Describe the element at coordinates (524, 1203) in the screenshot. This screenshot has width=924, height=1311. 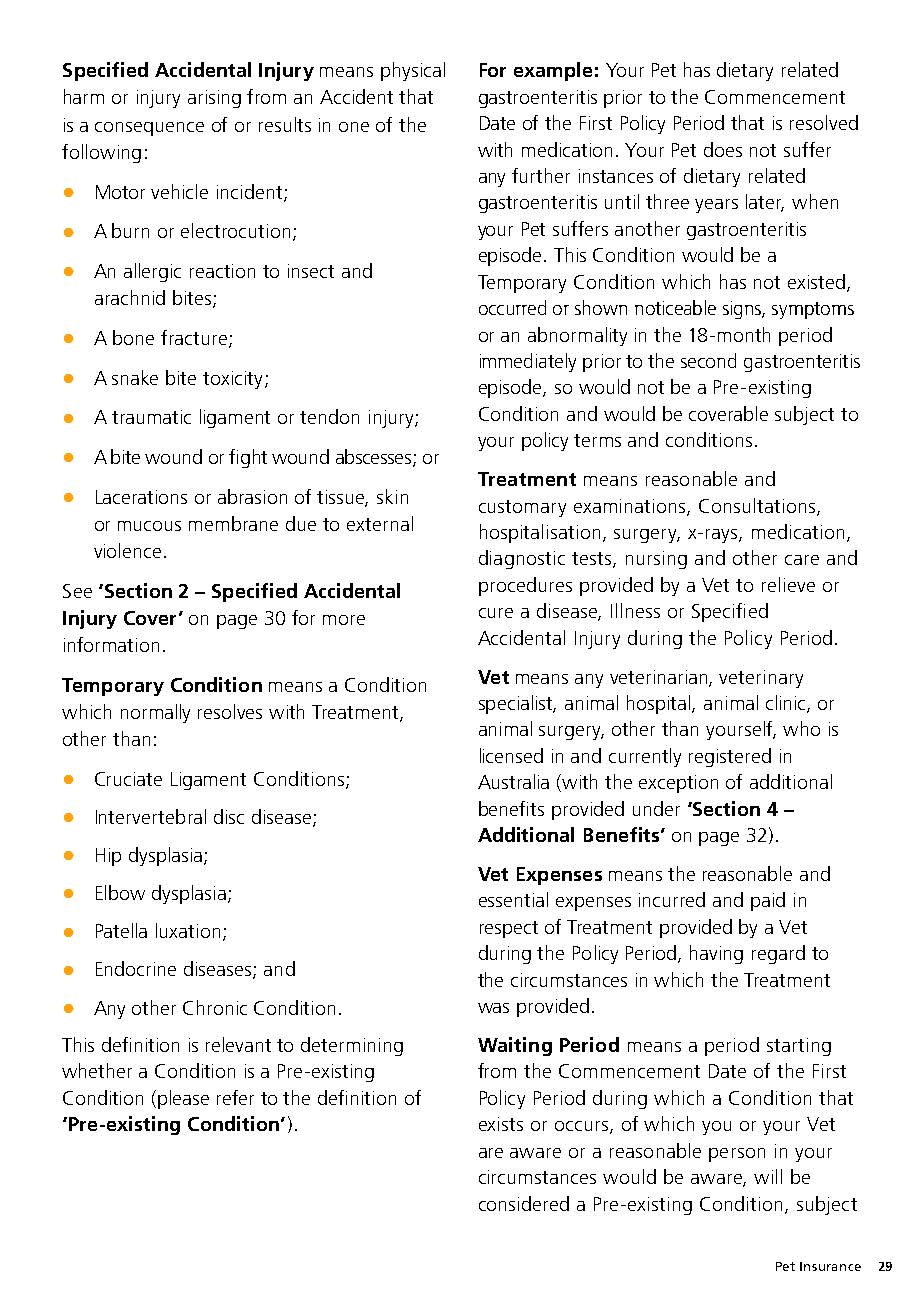
I see `considered` at that location.
